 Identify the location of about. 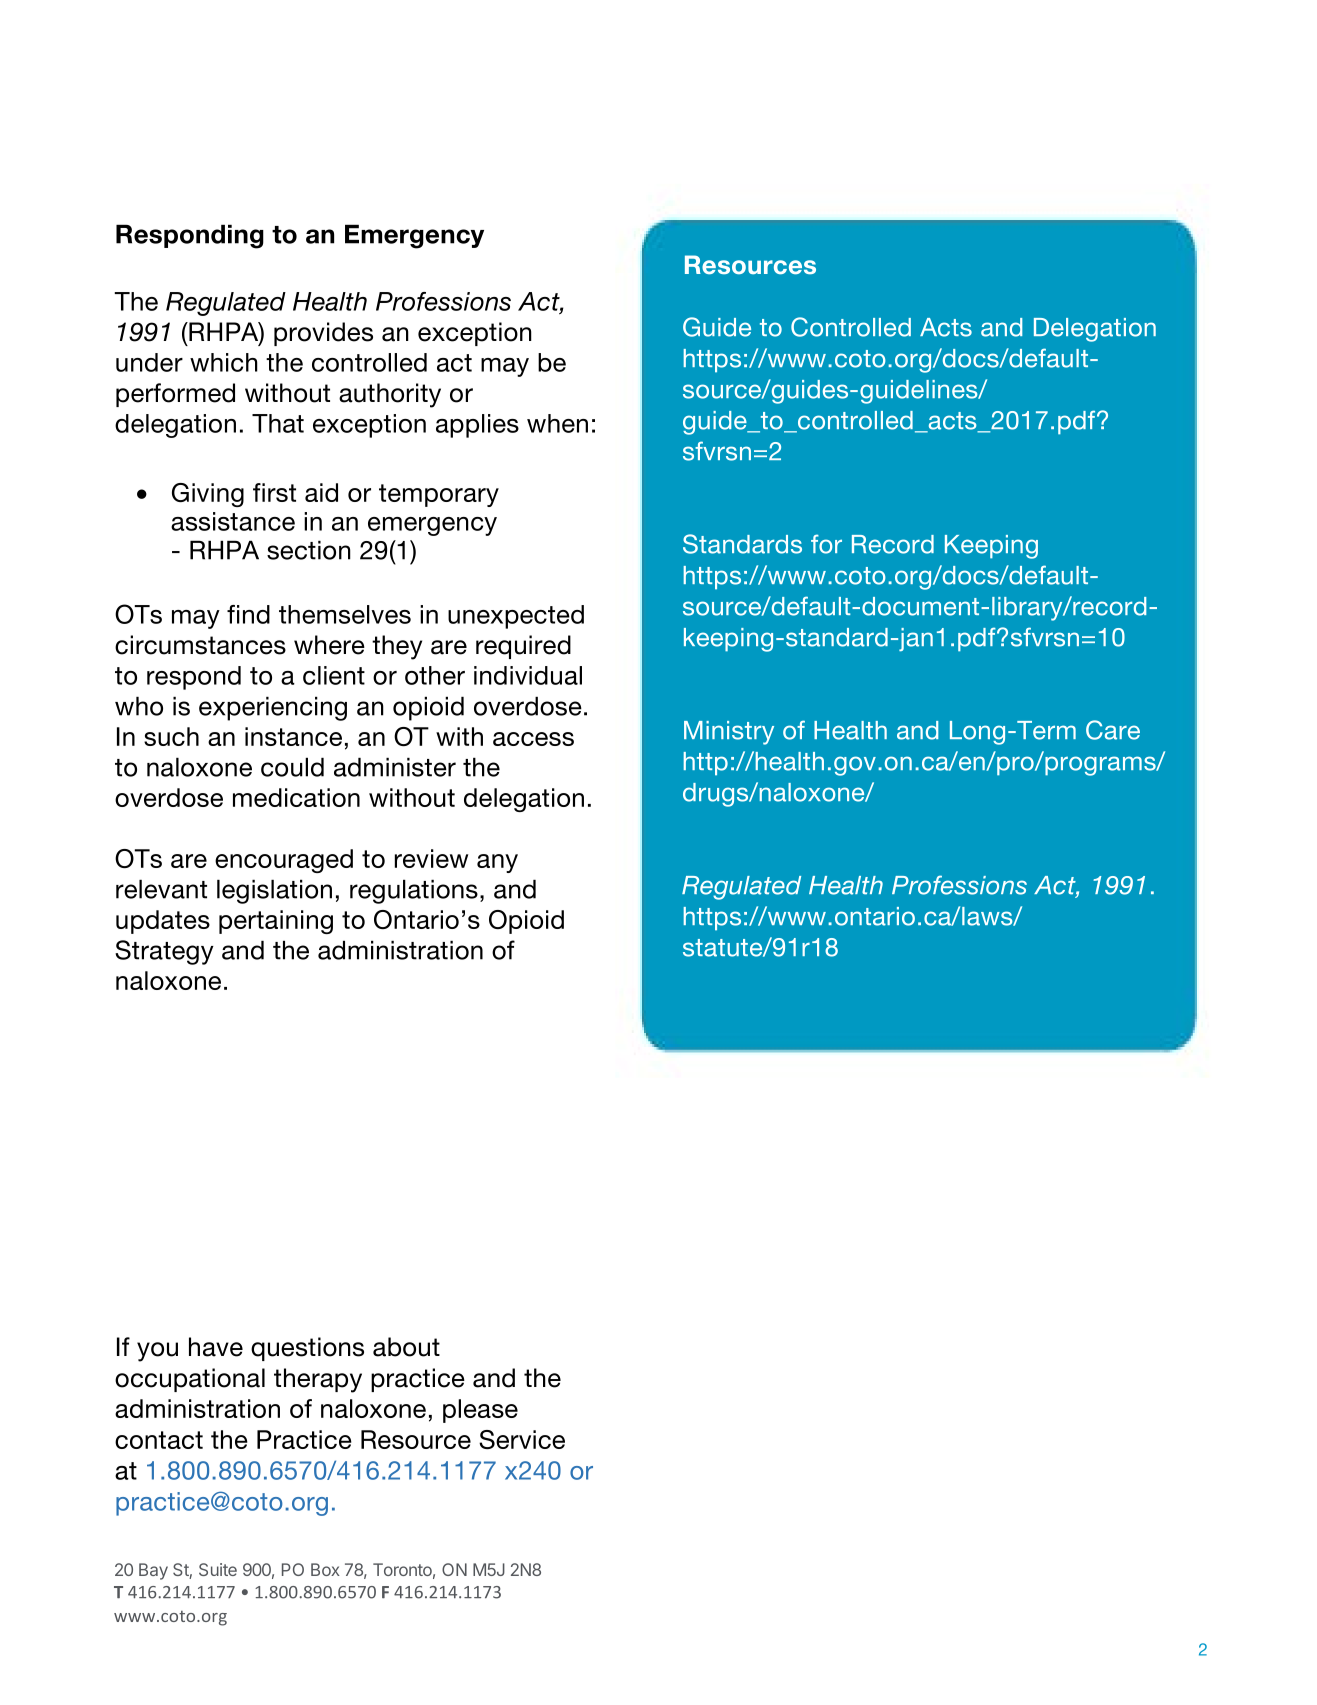
(406, 1347).
